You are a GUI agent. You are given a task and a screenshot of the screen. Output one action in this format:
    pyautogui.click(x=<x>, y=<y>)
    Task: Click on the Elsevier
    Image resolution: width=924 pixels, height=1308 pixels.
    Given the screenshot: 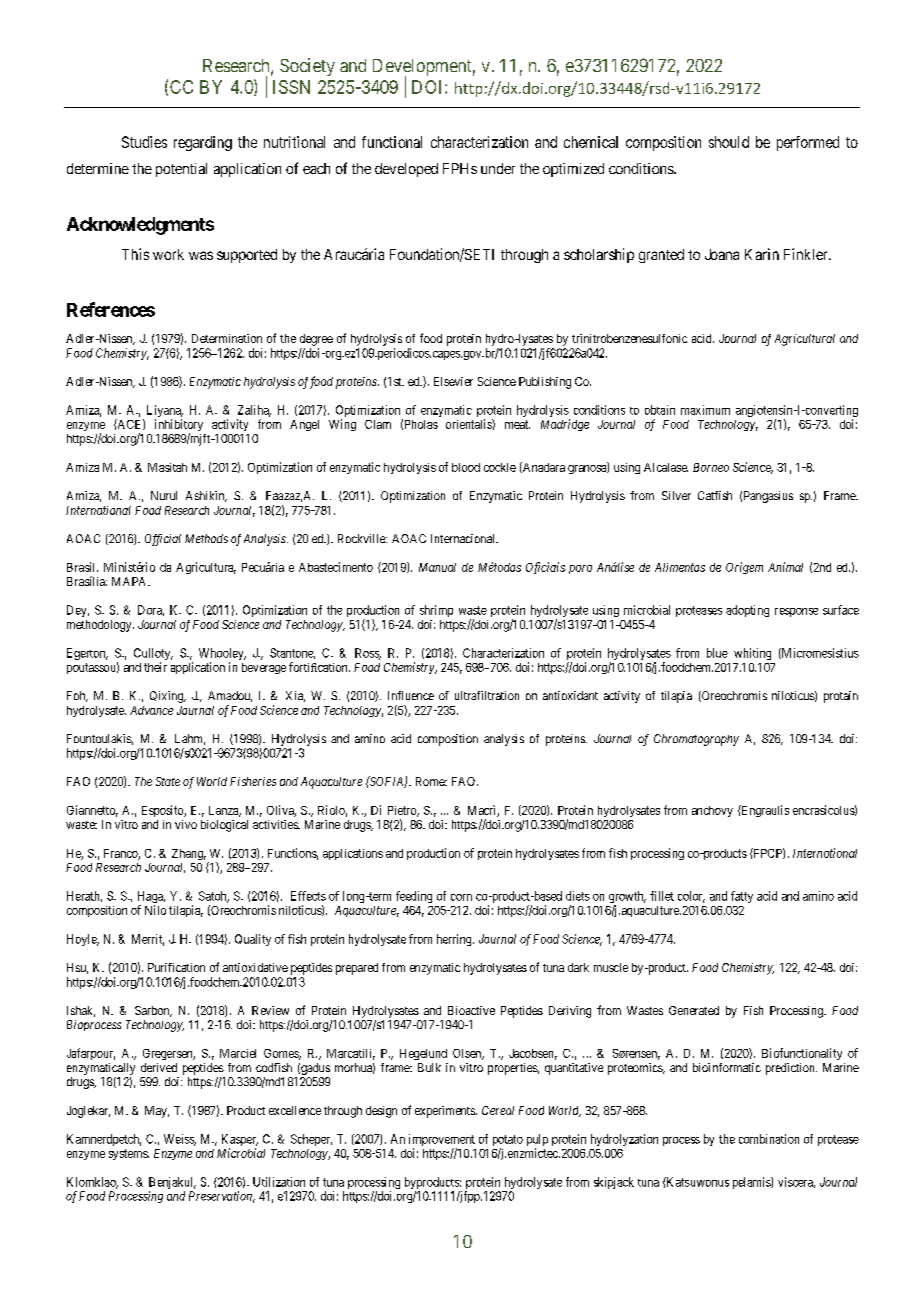 What is the action you would take?
    pyautogui.click(x=453, y=381)
